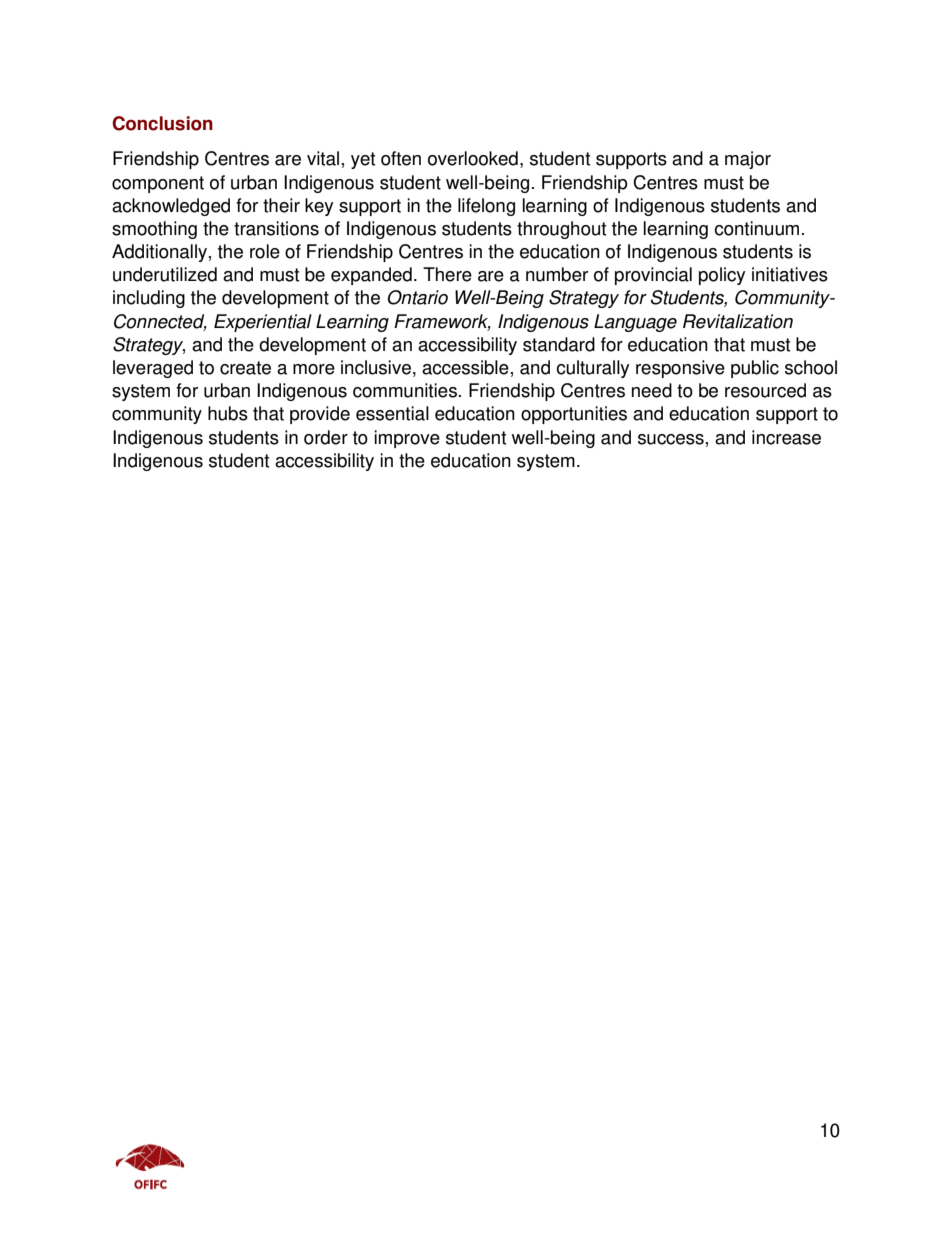 This document has width=952, height=1233. Describe the element at coordinates (245, 368) in the document. I see `create` at that location.
